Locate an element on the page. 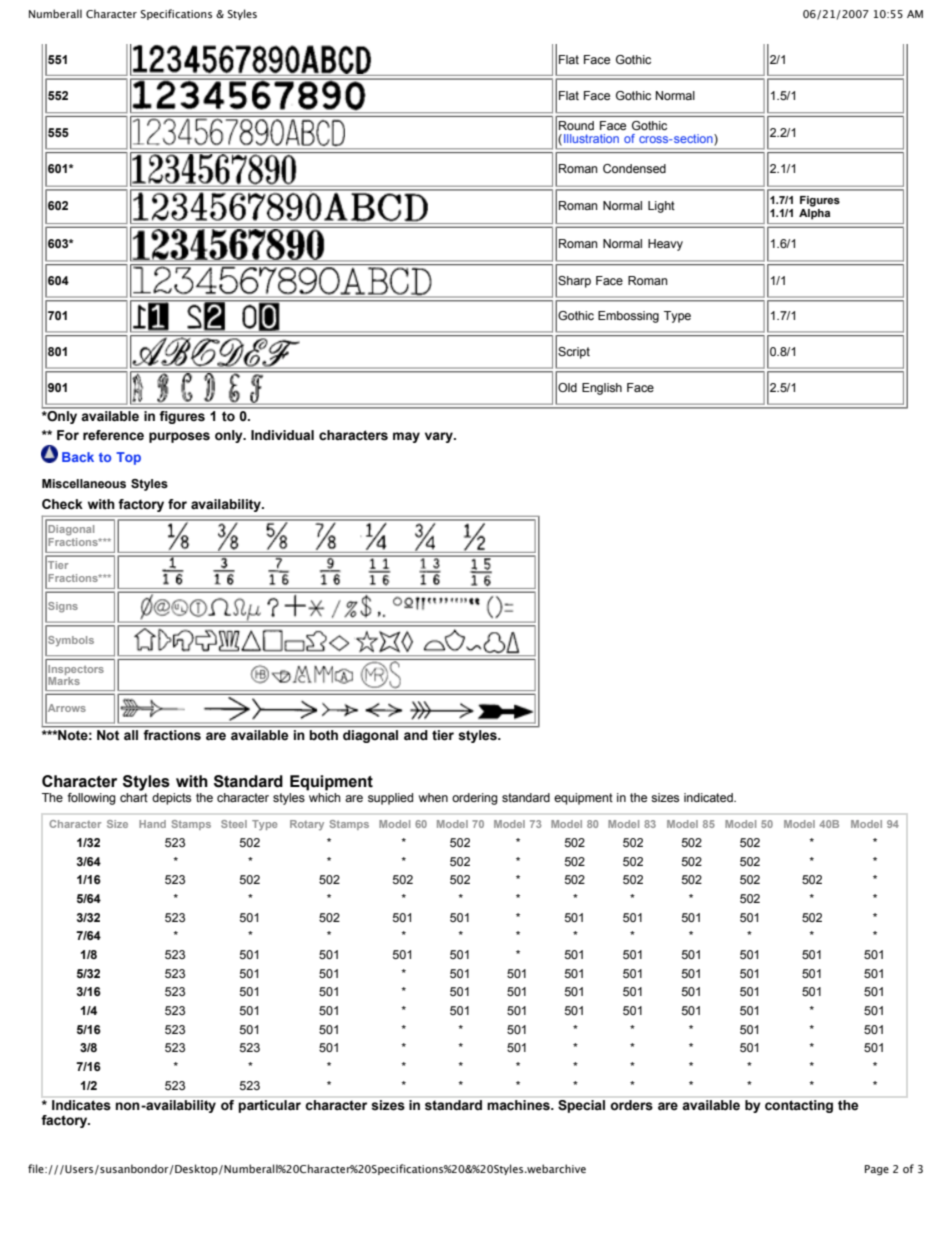 The image size is (952, 1233). machines is located at coordinates (519, 1105).
